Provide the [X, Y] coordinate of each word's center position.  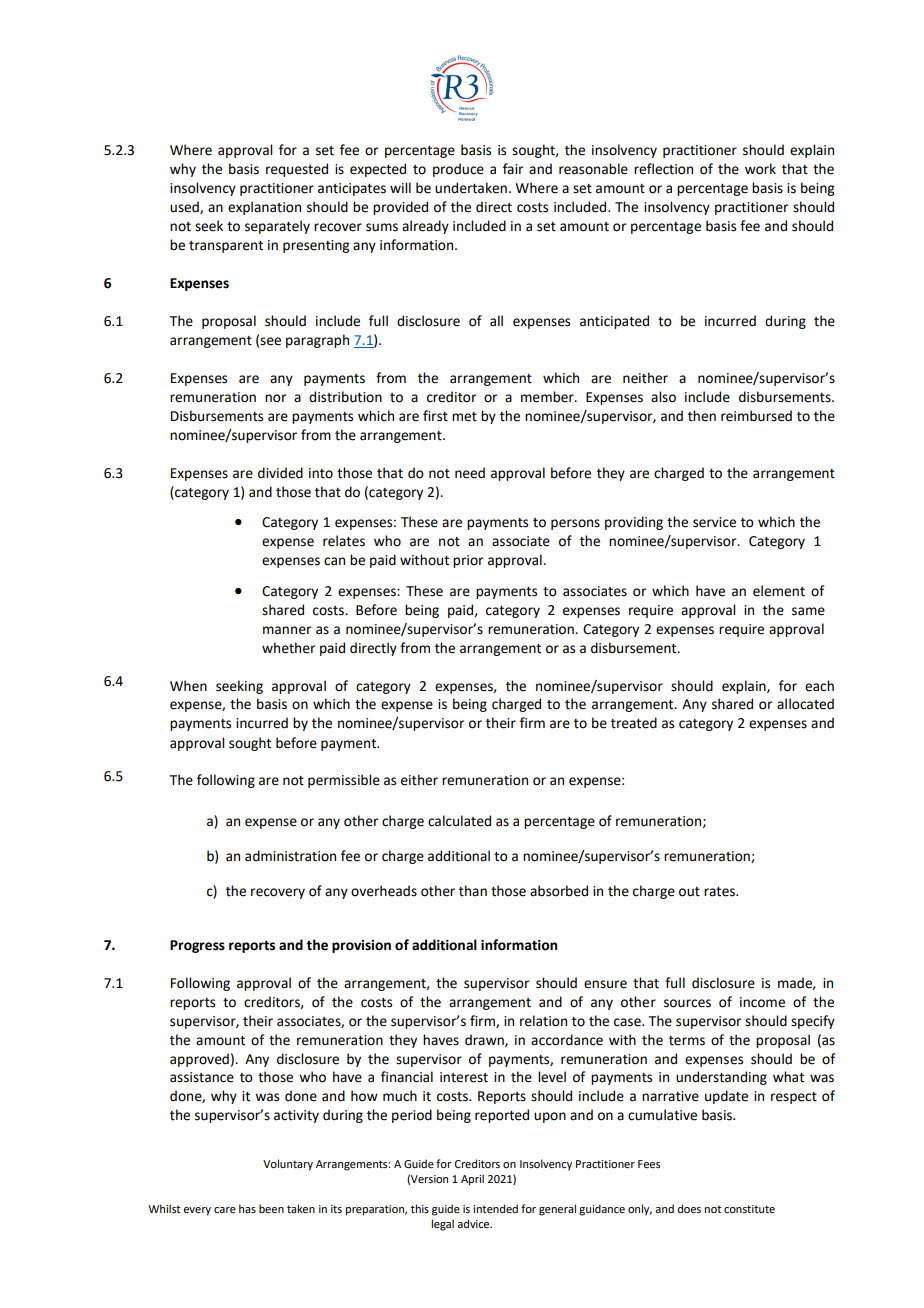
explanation [264, 208]
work [760, 169]
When [188, 686]
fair [513, 168]
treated [634, 723]
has [247, 1208]
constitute [749, 1209]
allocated [805, 704]
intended [495, 1208]
